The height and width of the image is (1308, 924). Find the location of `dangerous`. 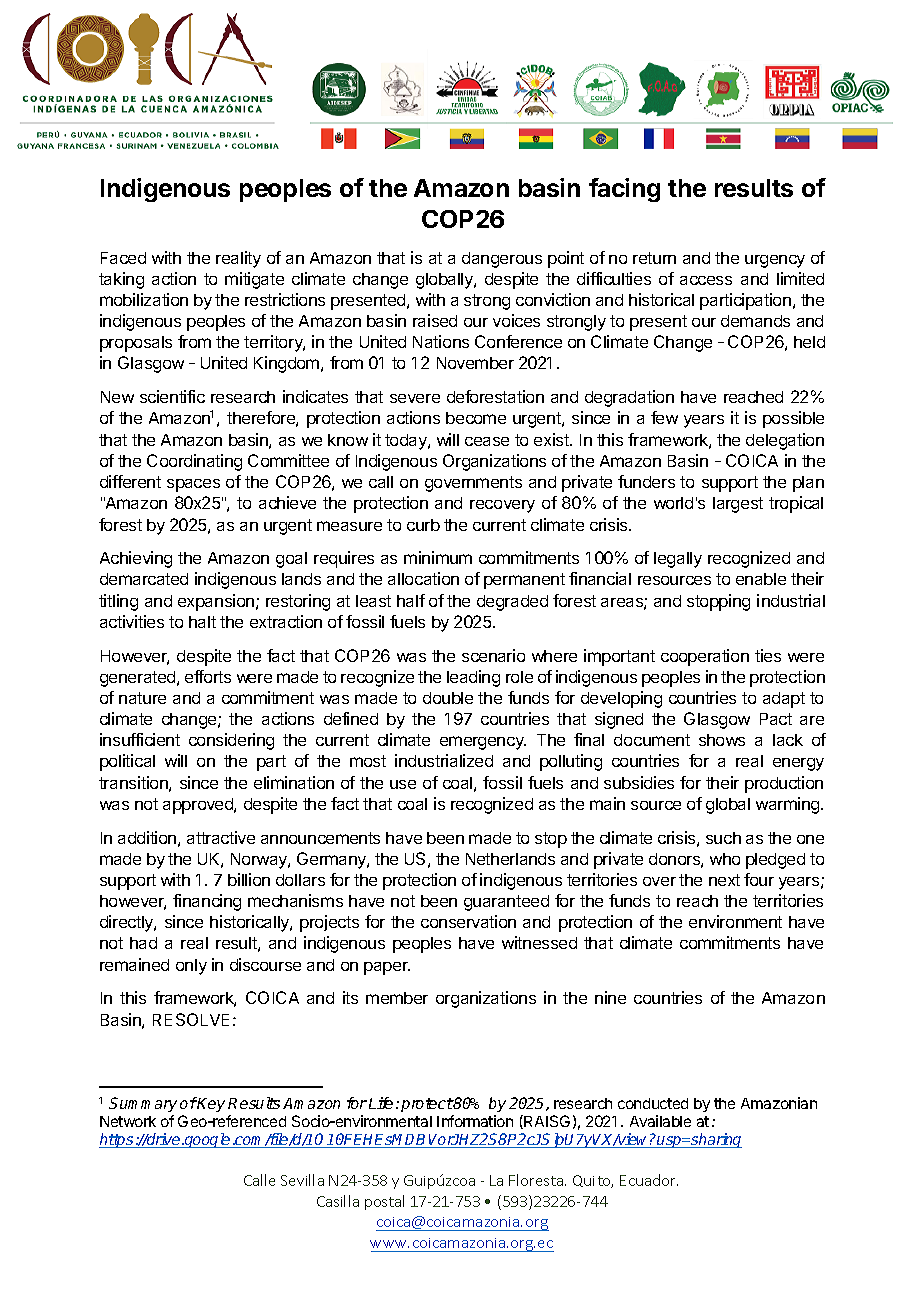

dangerous is located at coordinates (502, 260).
